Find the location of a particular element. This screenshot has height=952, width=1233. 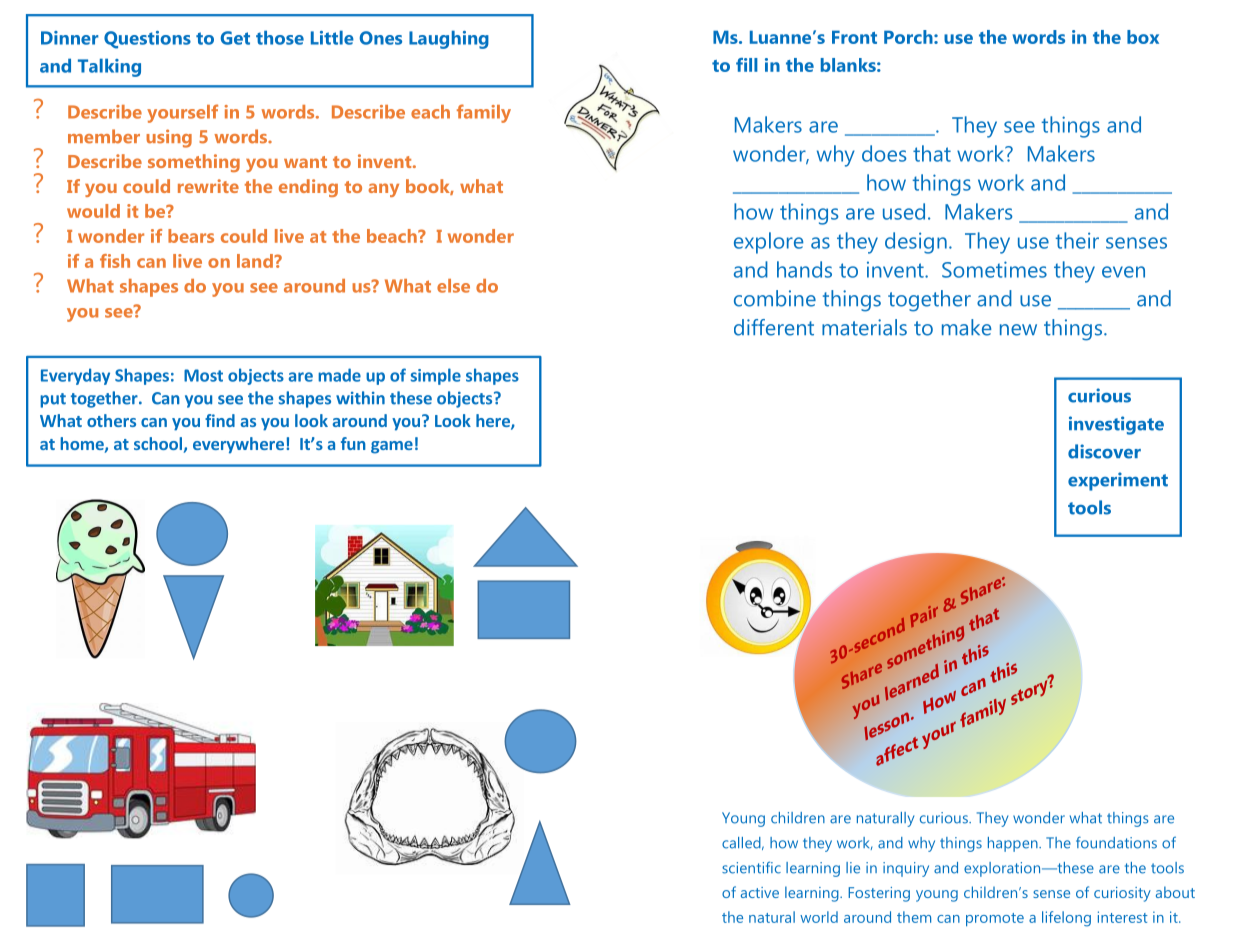

Most is located at coordinates (203, 375).
